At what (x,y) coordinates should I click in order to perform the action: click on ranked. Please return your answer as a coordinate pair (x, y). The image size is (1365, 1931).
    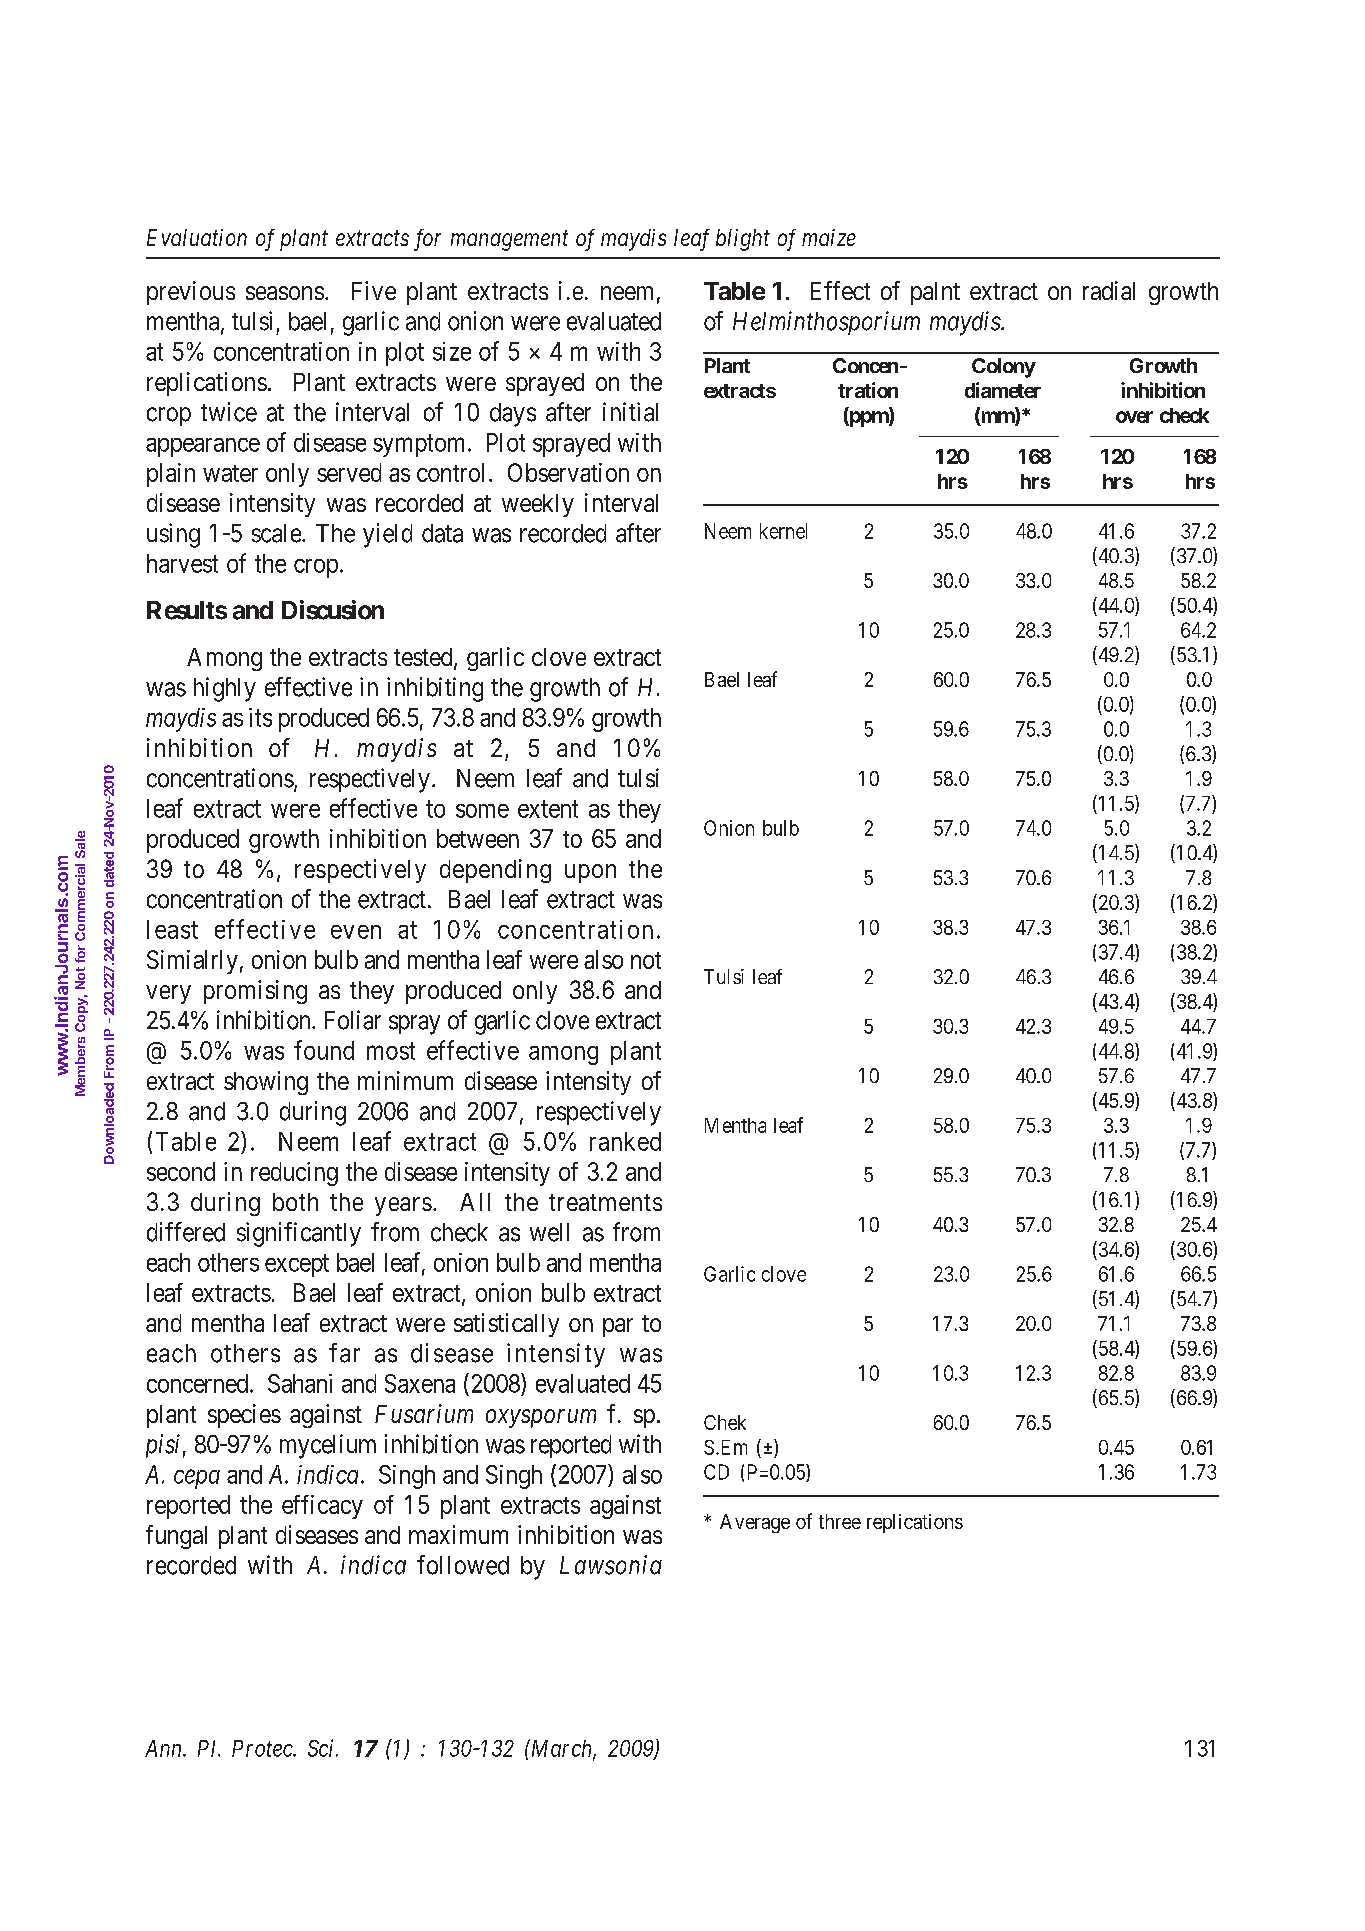
    Looking at the image, I should click on (625, 1141).
